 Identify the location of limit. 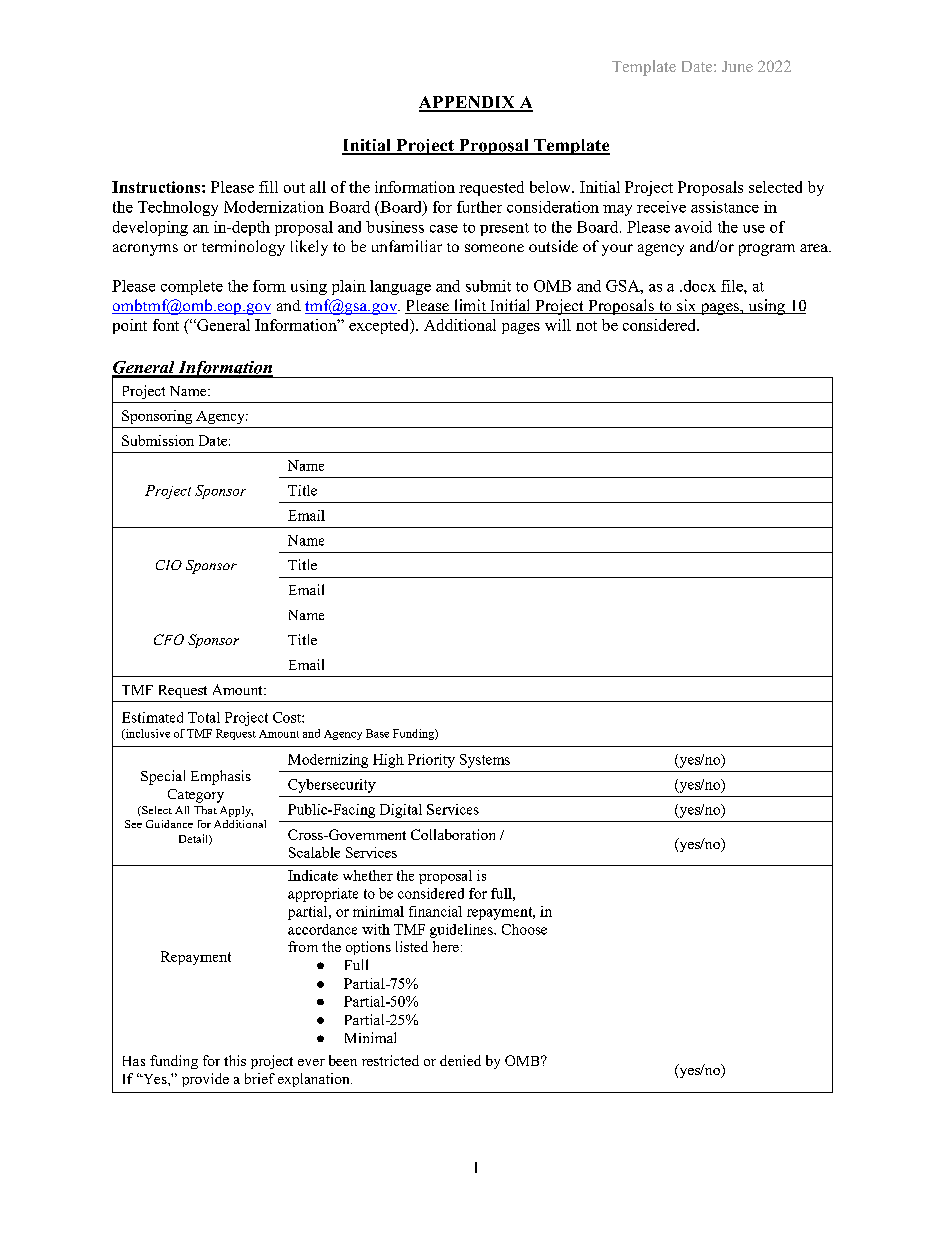
(470, 306).
